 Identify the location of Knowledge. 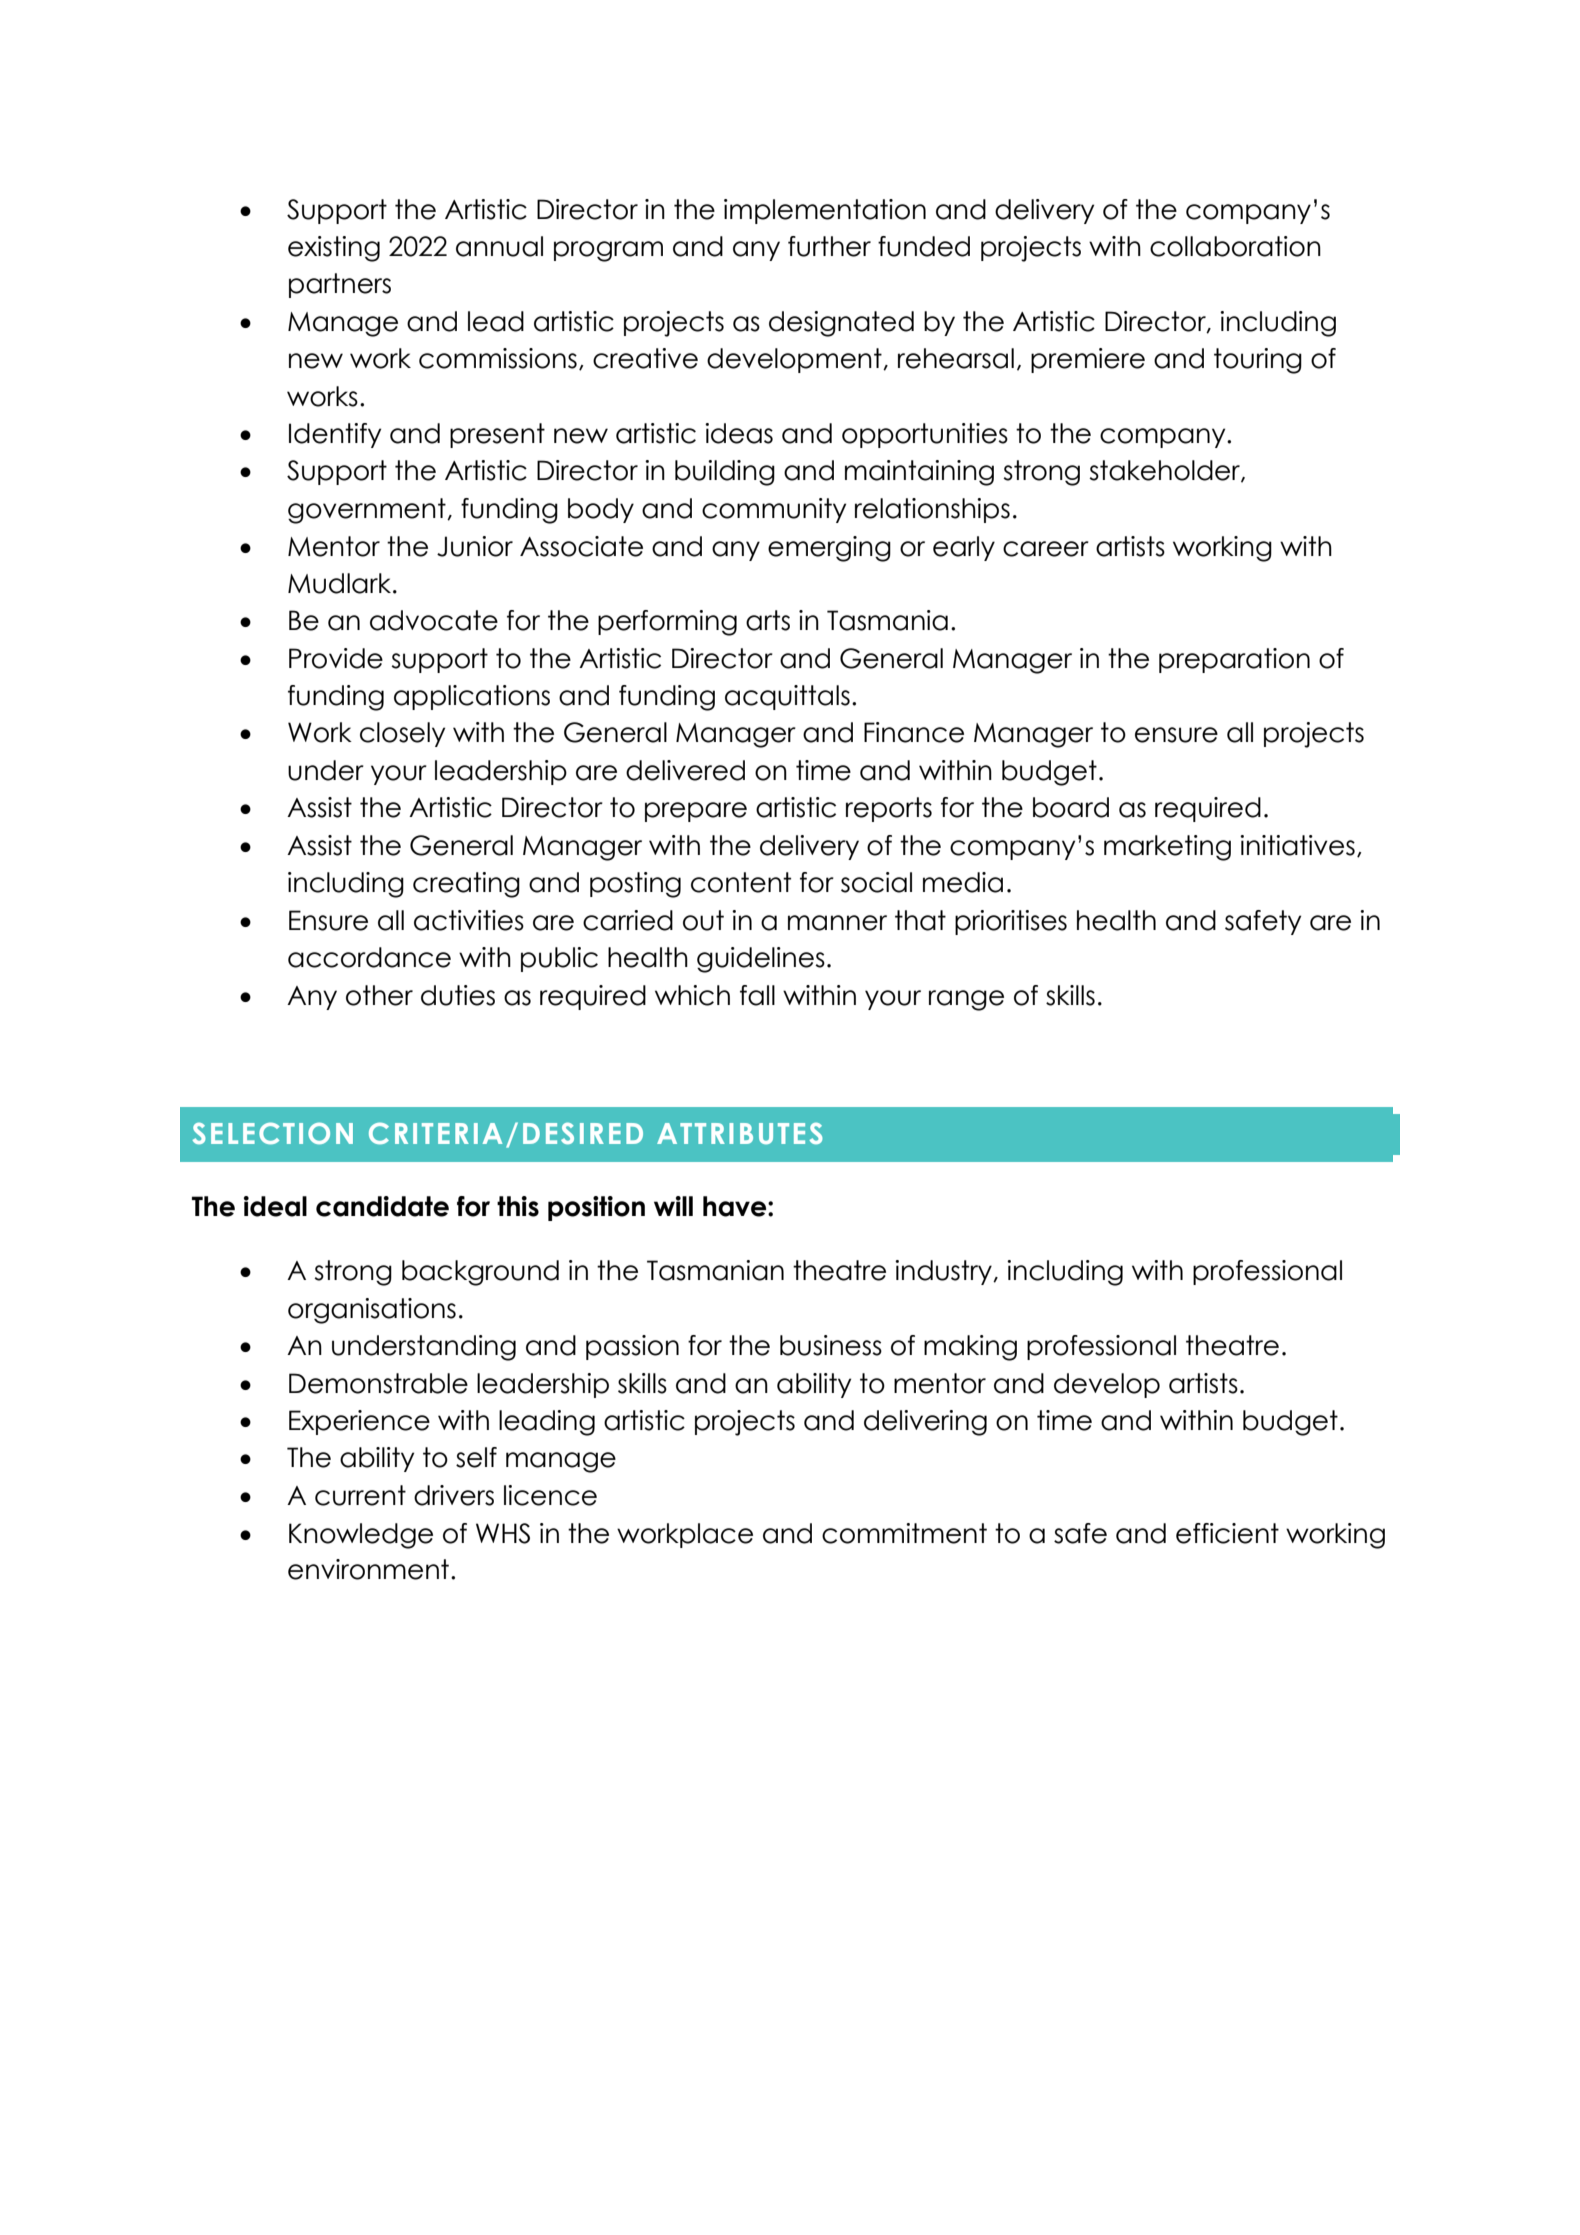
(361, 1536).
